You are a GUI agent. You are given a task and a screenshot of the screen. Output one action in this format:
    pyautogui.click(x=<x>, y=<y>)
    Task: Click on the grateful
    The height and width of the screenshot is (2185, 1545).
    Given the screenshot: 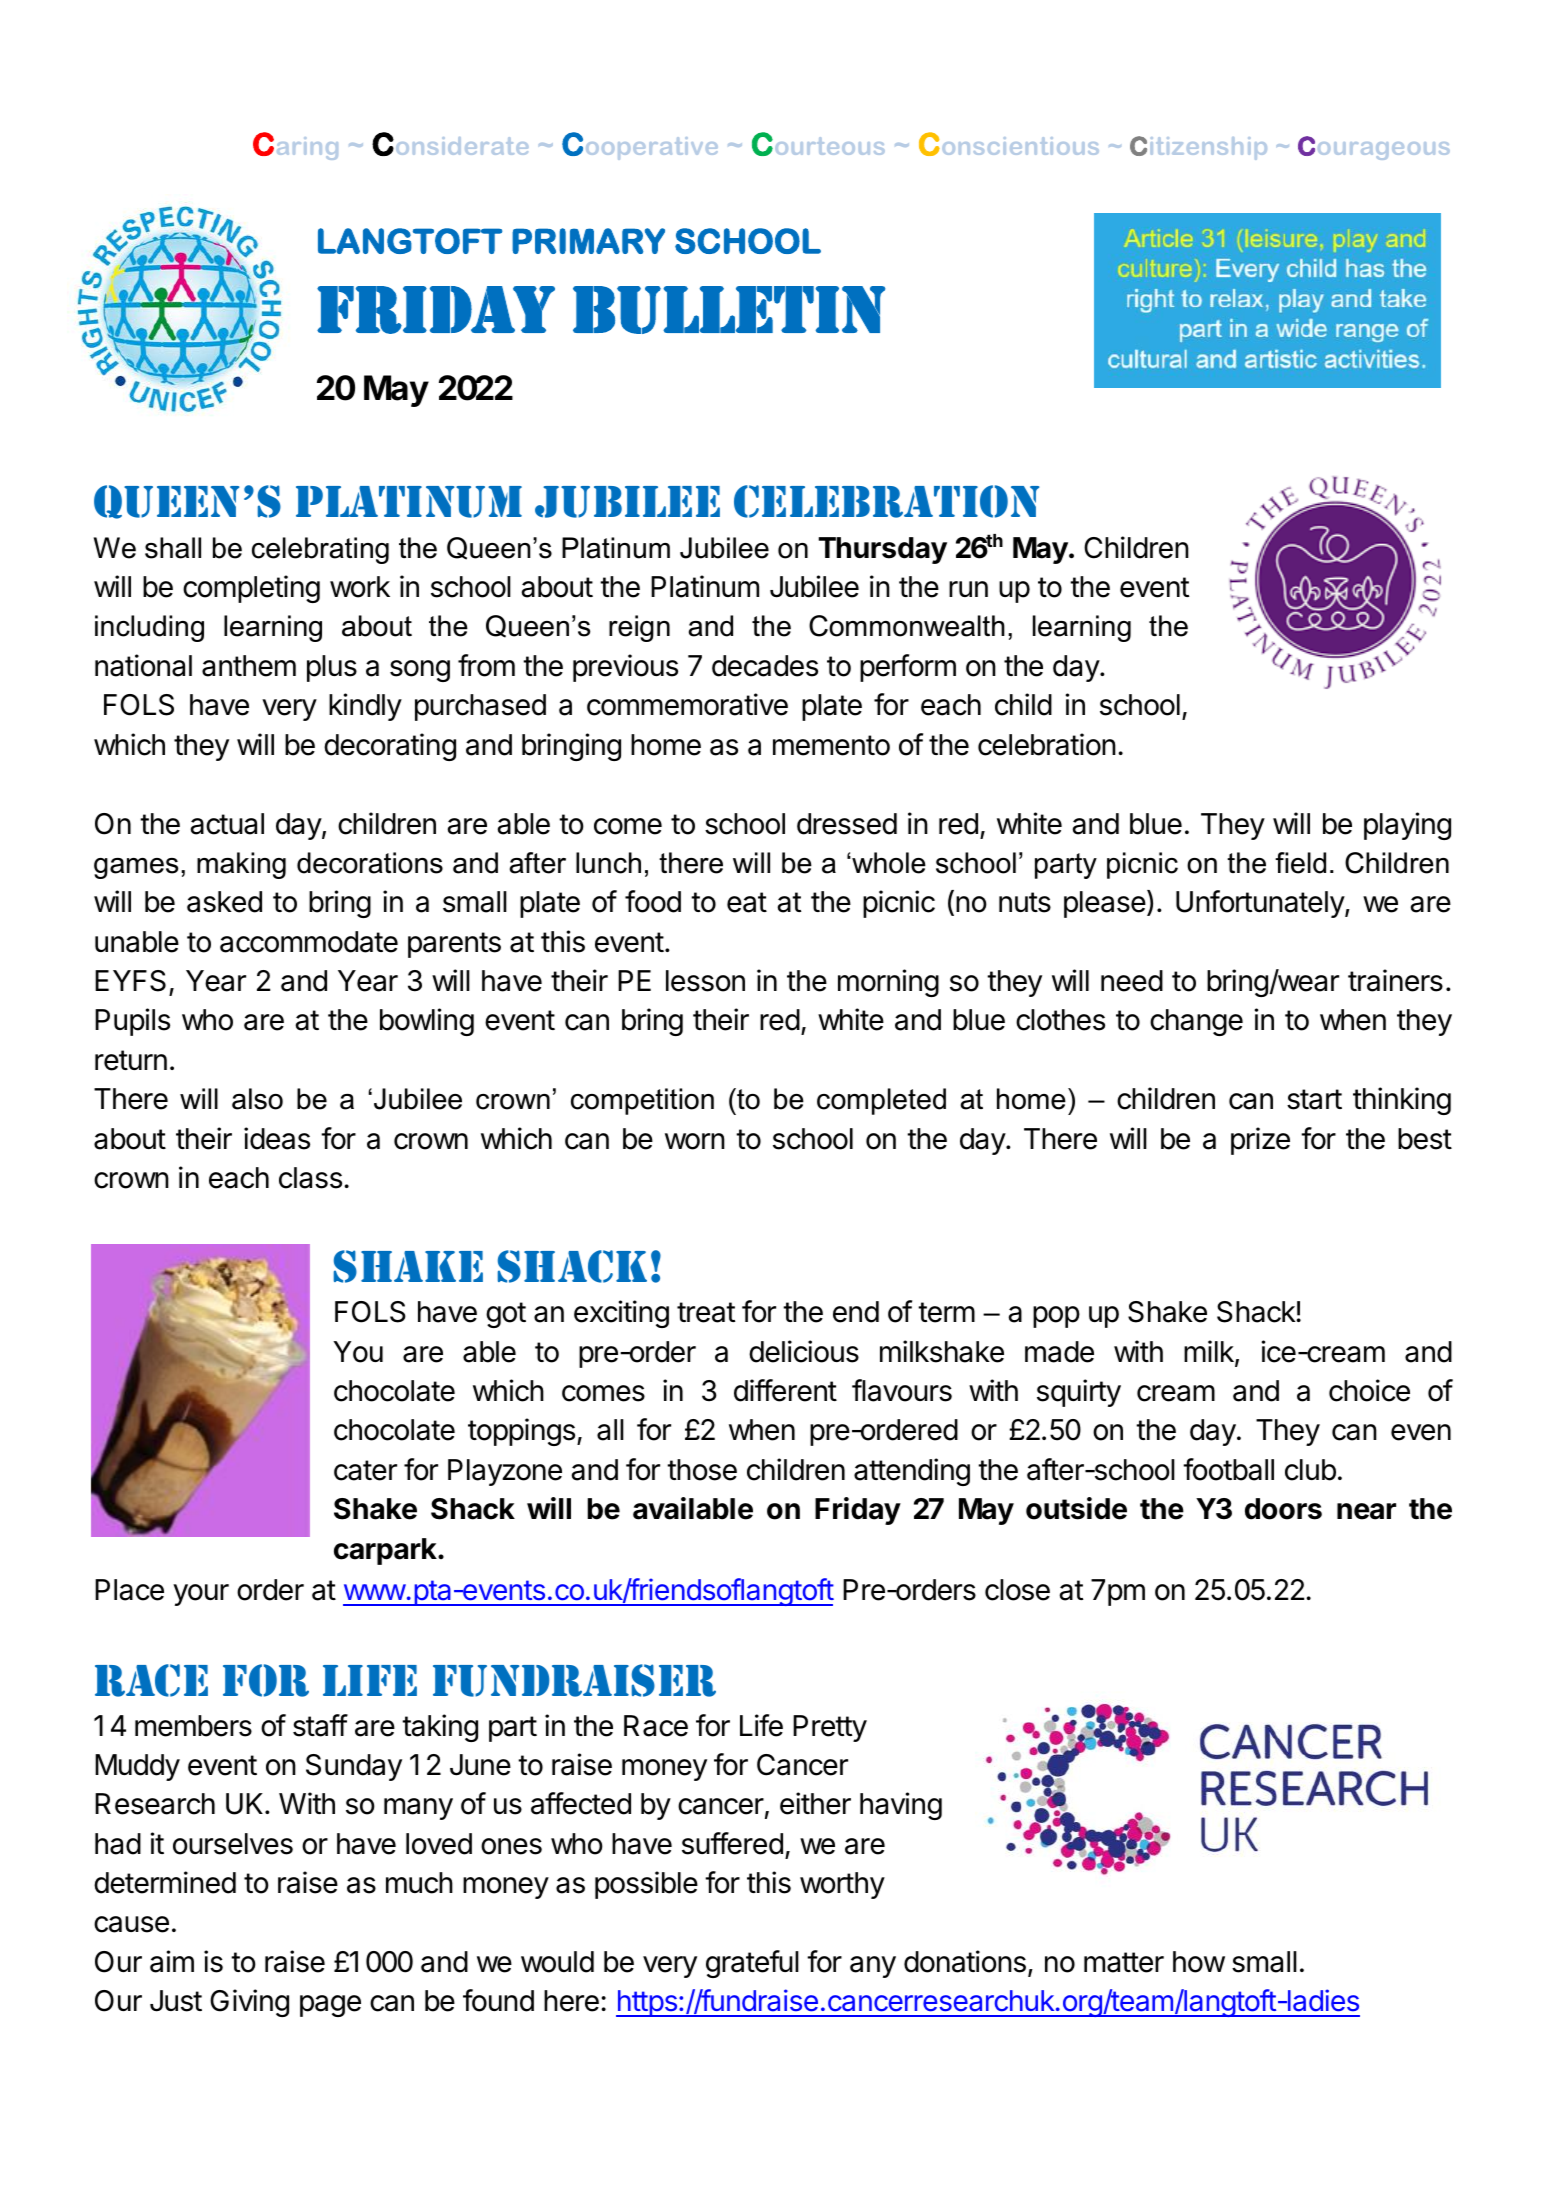 What is the action you would take?
    pyautogui.click(x=752, y=1964)
